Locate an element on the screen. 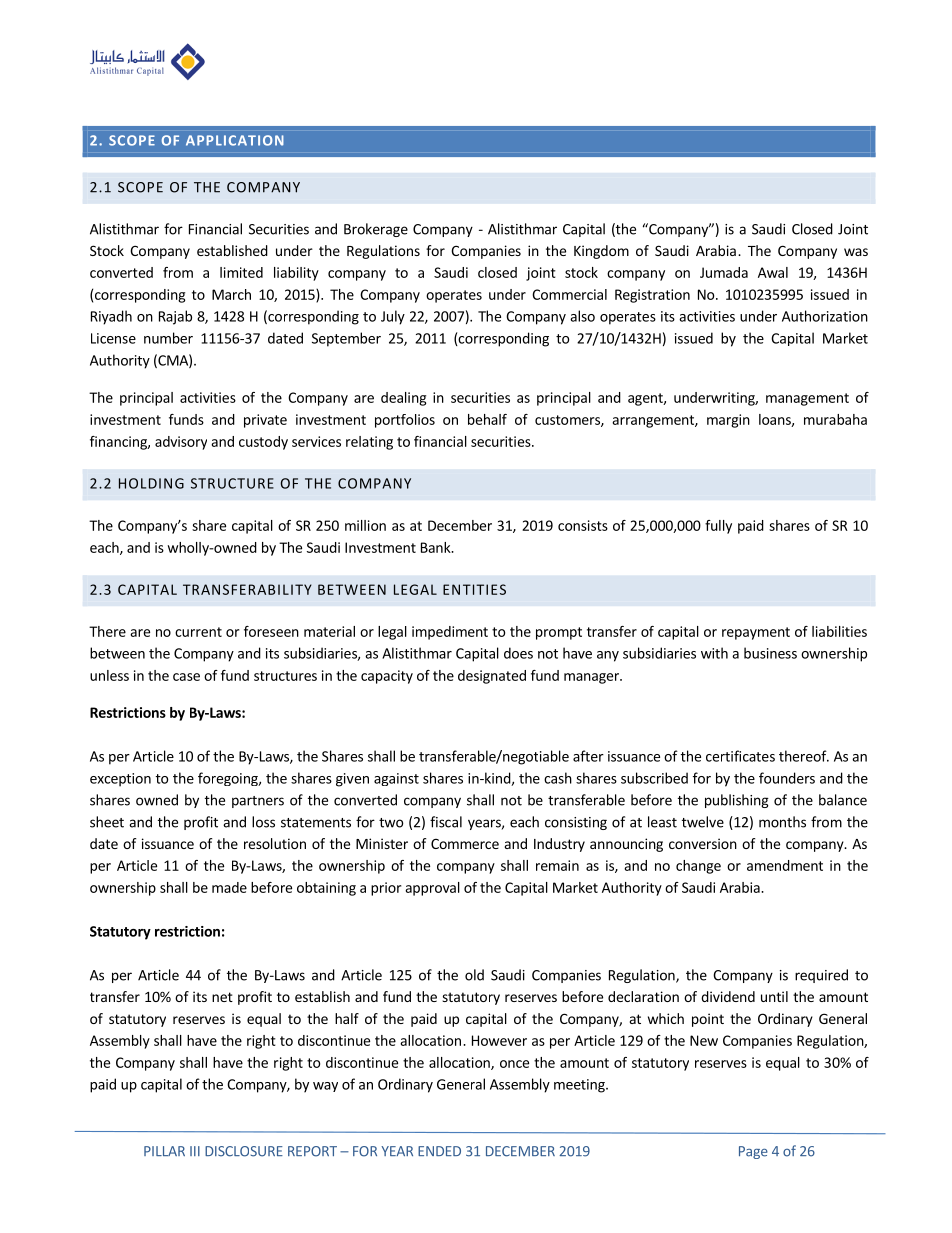 The height and width of the screenshot is (1233, 952). business is located at coordinates (770, 653).
